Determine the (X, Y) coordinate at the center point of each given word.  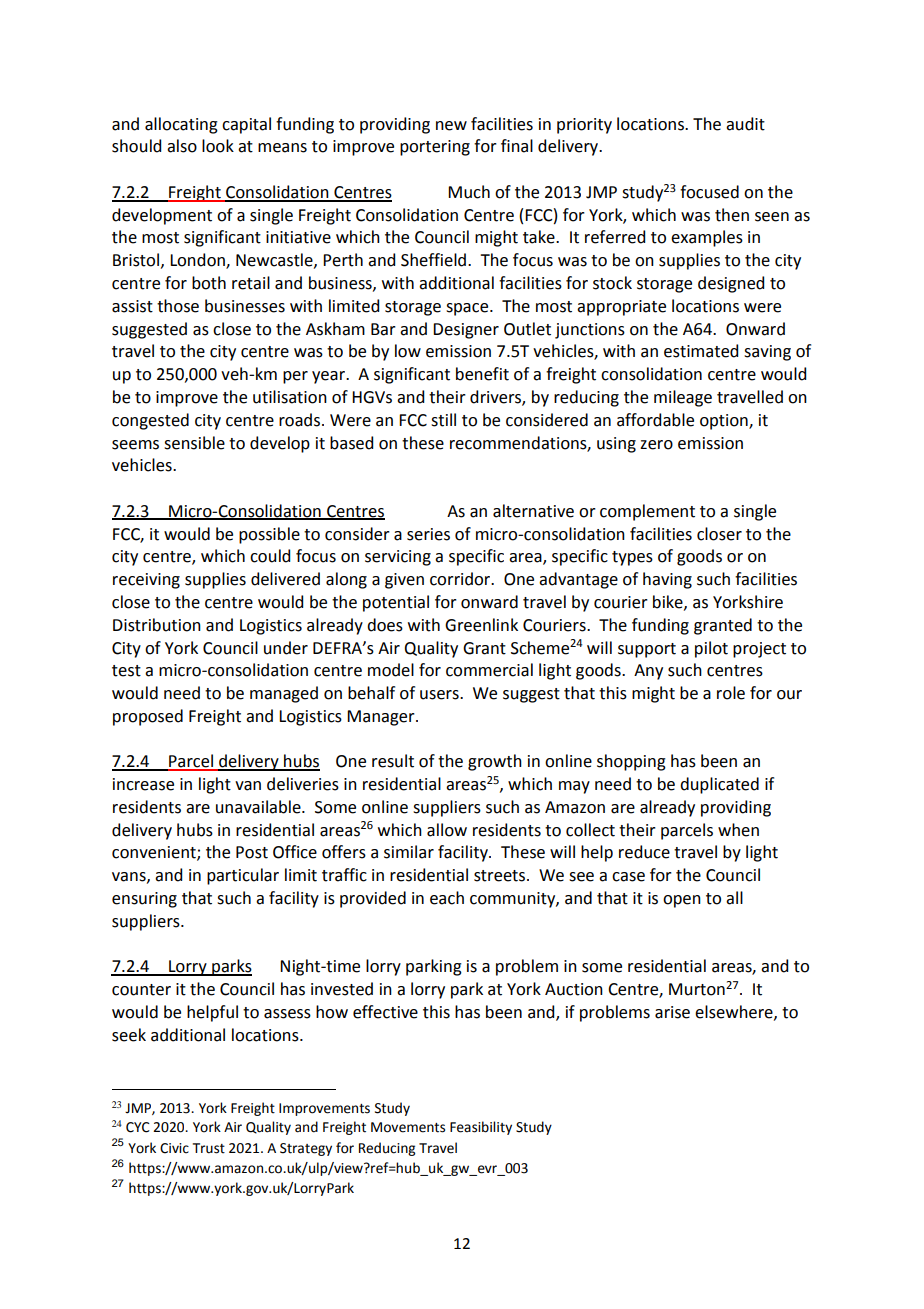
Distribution (157, 625)
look (218, 146)
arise (672, 1012)
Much (469, 192)
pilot (711, 649)
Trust (209, 1148)
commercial (489, 670)
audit (745, 124)
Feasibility (481, 1128)
